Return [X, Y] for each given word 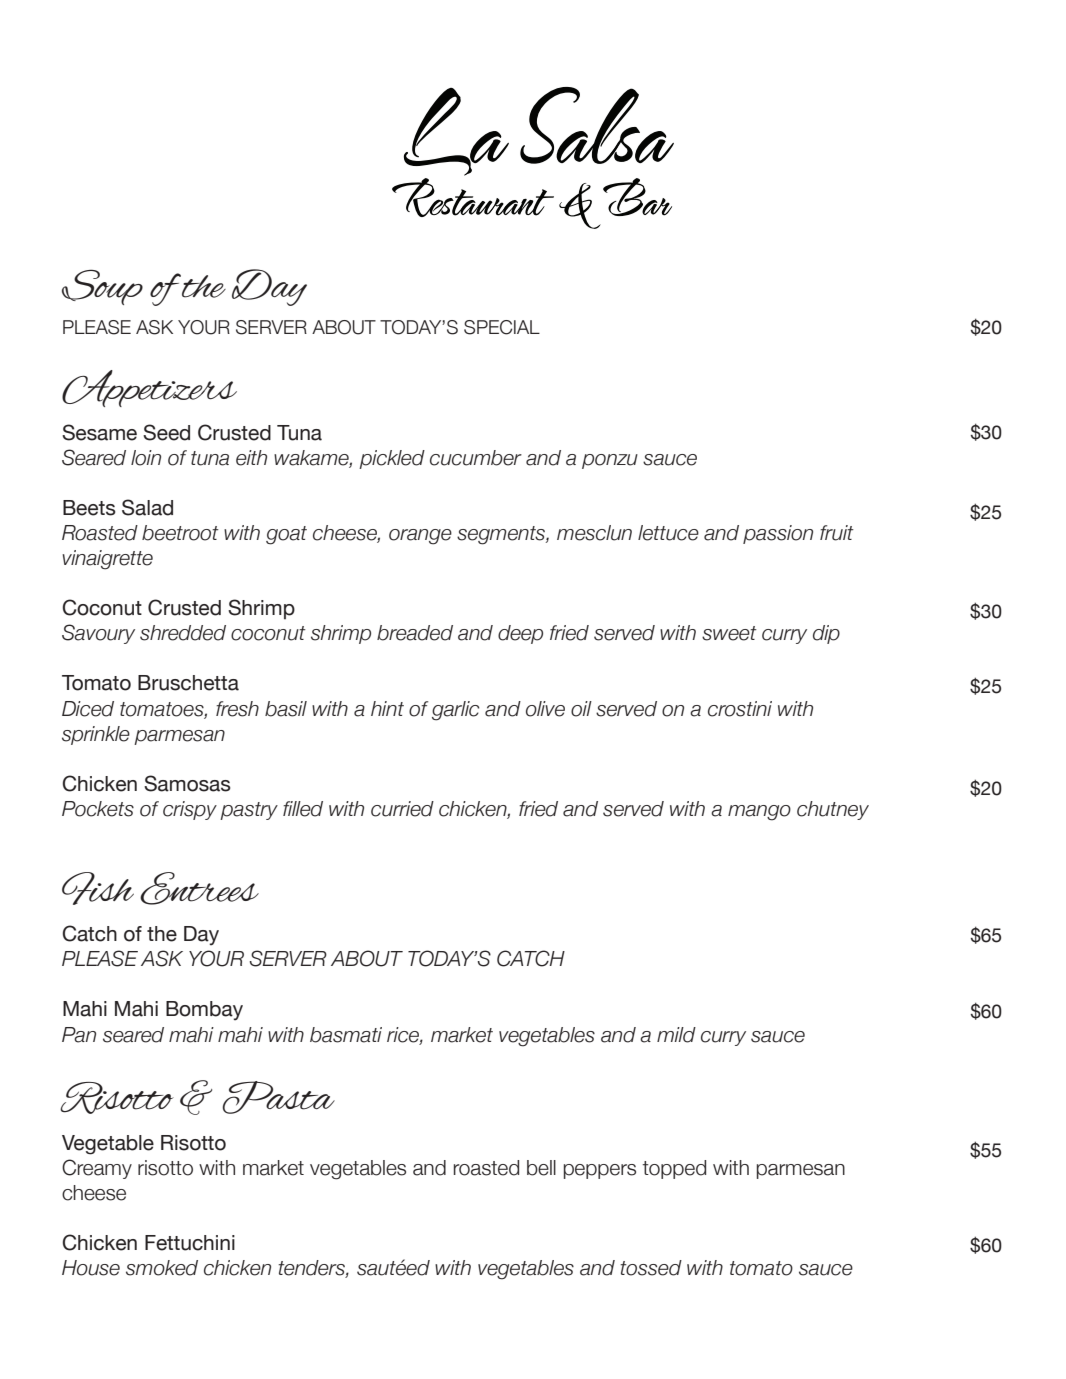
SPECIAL [502, 327]
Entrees [199, 888]
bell [541, 1168]
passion [778, 534]
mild [676, 1035]
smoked [162, 1268]
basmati [346, 1035]
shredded [183, 633]
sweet [729, 633]
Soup [102, 287]
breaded [415, 633]
